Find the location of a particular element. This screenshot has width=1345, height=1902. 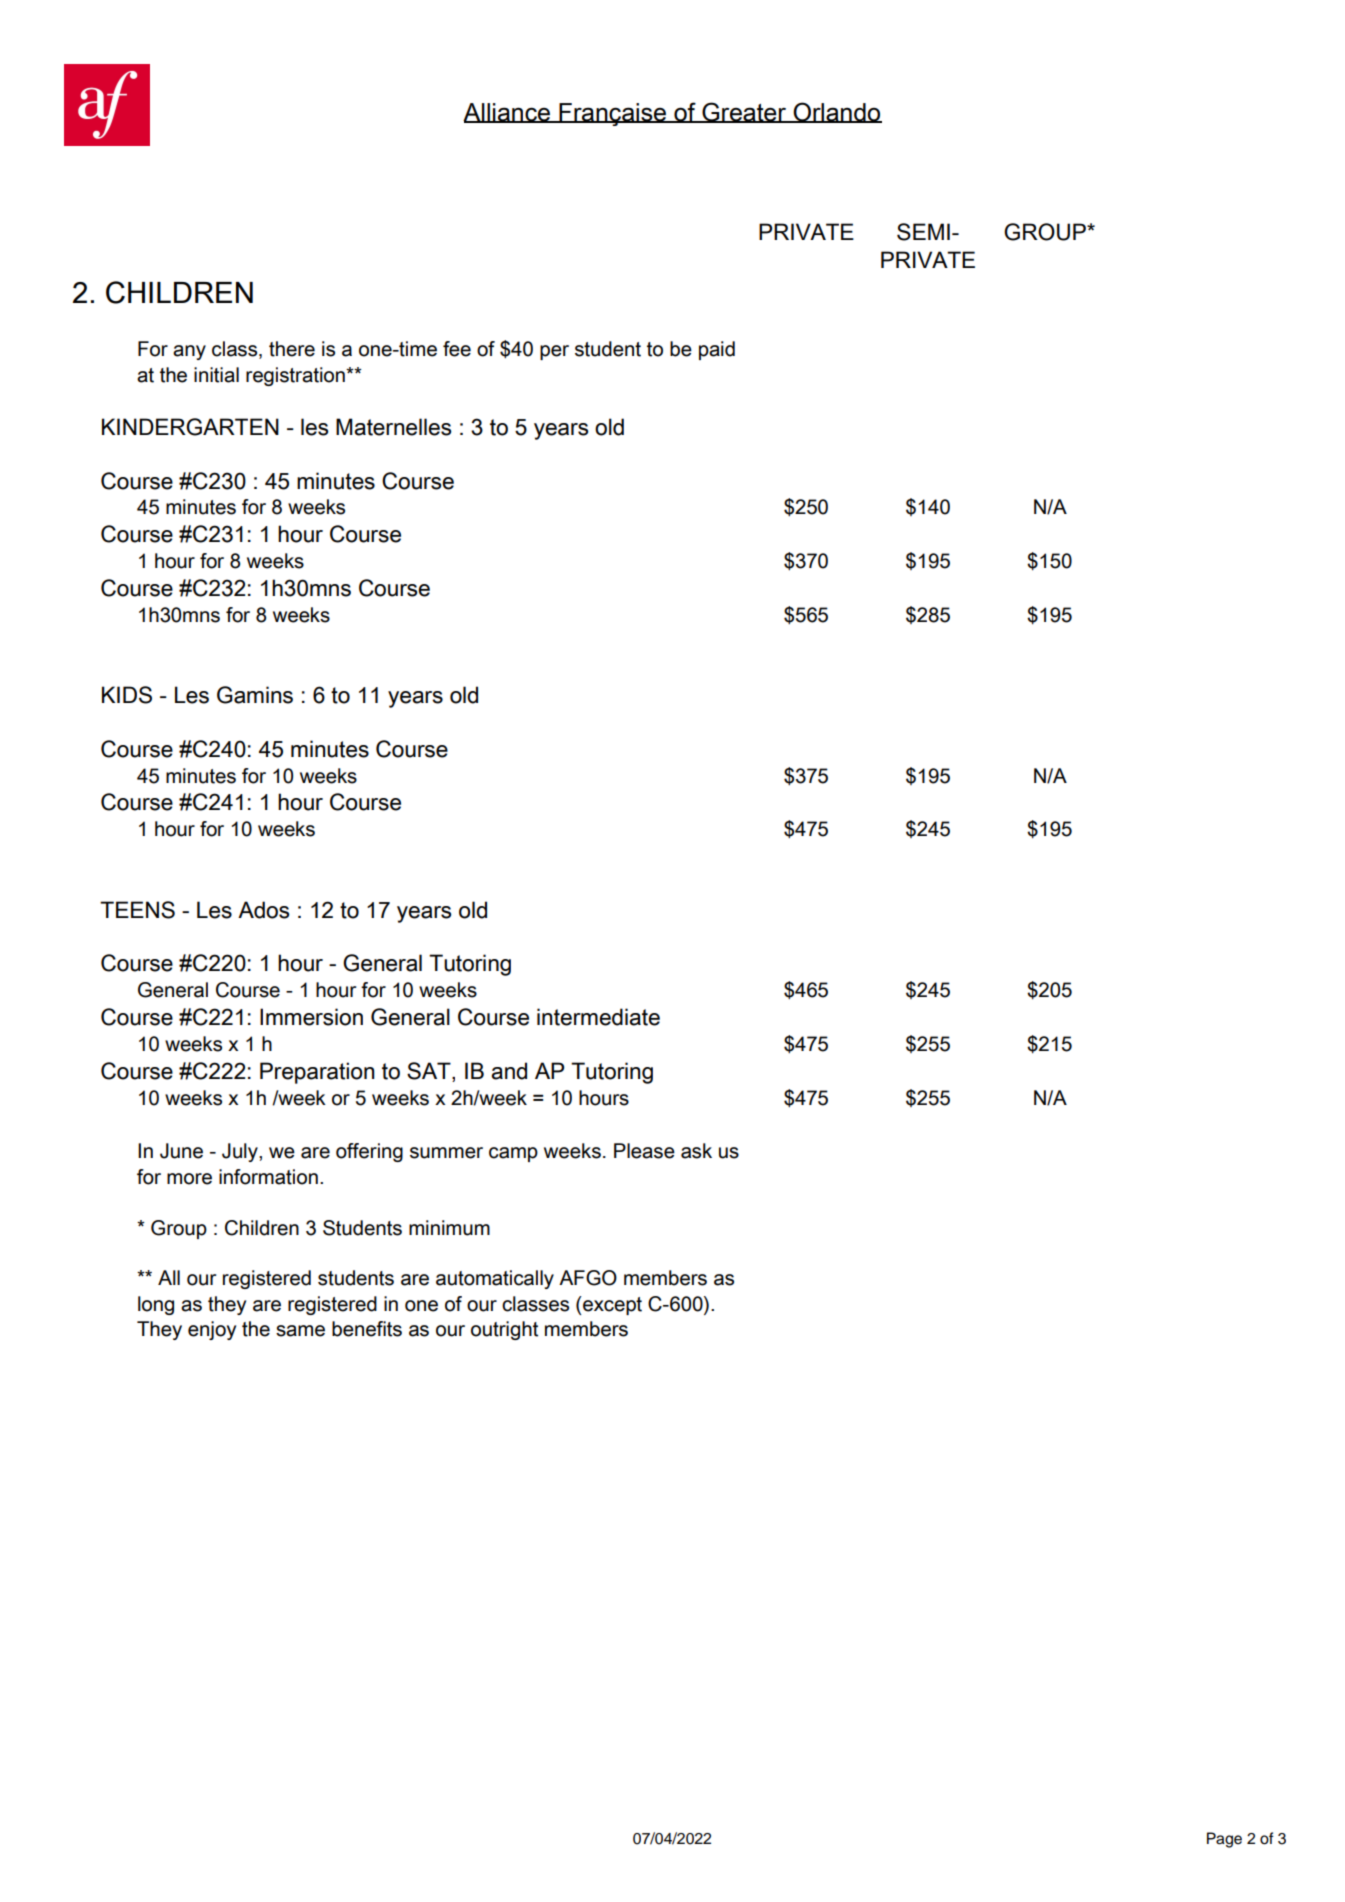

enjoy is located at coordinates (212, 1330).
